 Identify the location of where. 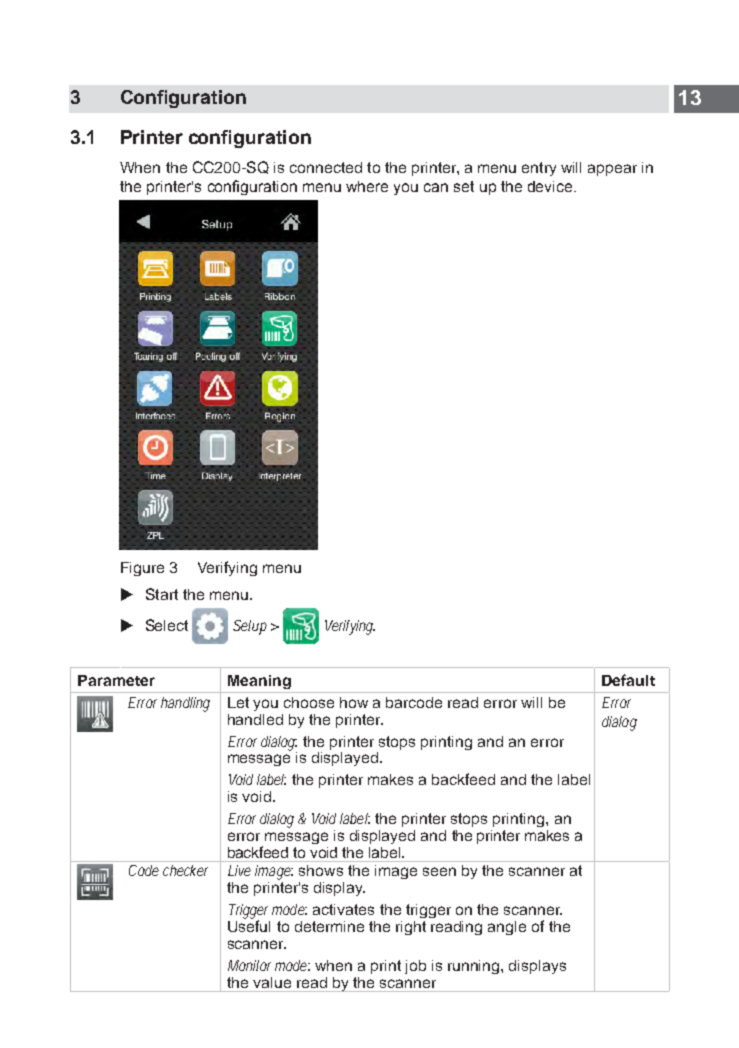
(367, 186).
